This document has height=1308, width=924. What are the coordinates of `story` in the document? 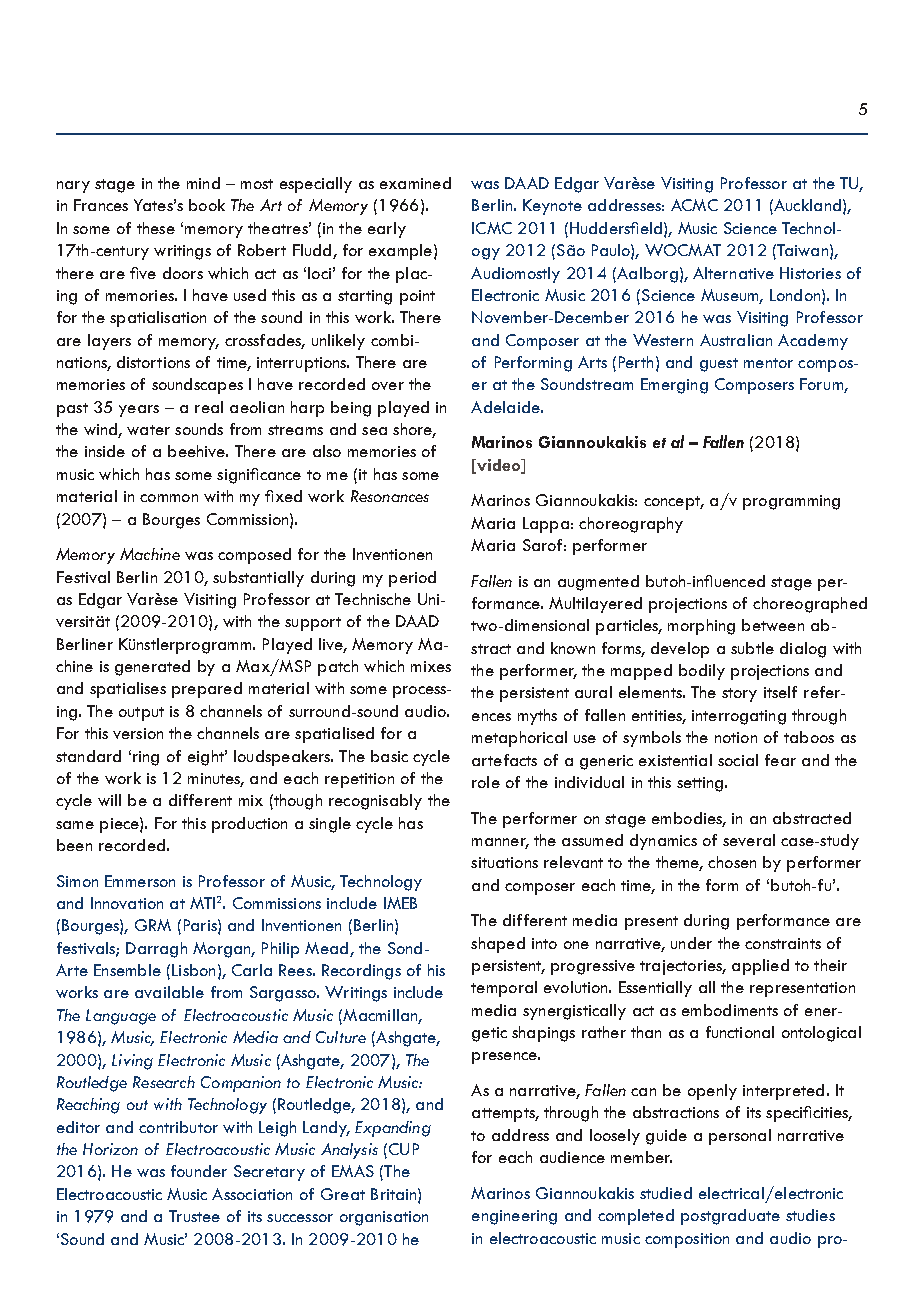 It's located at (739, 695).
